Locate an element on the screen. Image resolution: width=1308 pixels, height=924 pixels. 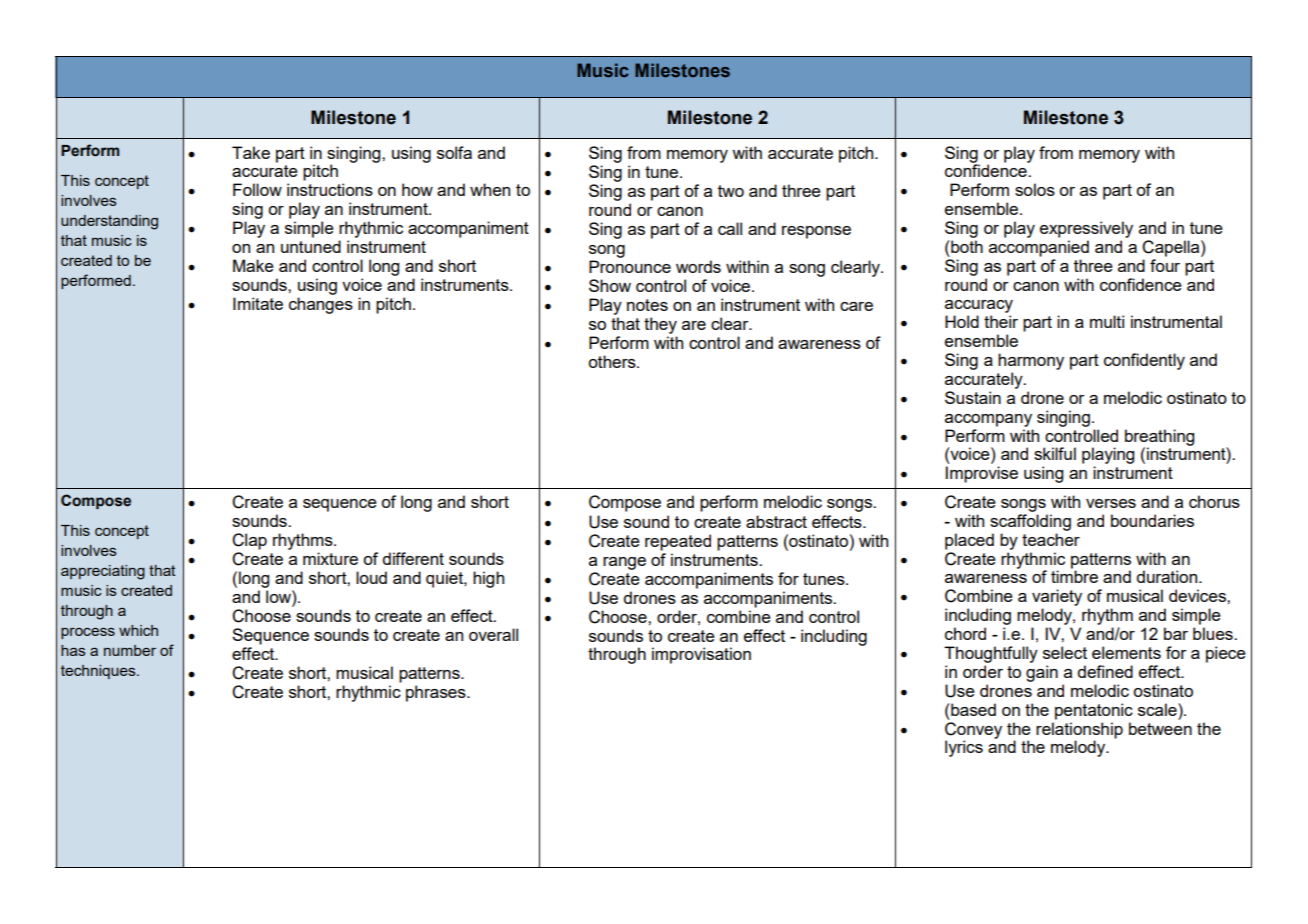
techniques is located at coordinates (99, 672).
